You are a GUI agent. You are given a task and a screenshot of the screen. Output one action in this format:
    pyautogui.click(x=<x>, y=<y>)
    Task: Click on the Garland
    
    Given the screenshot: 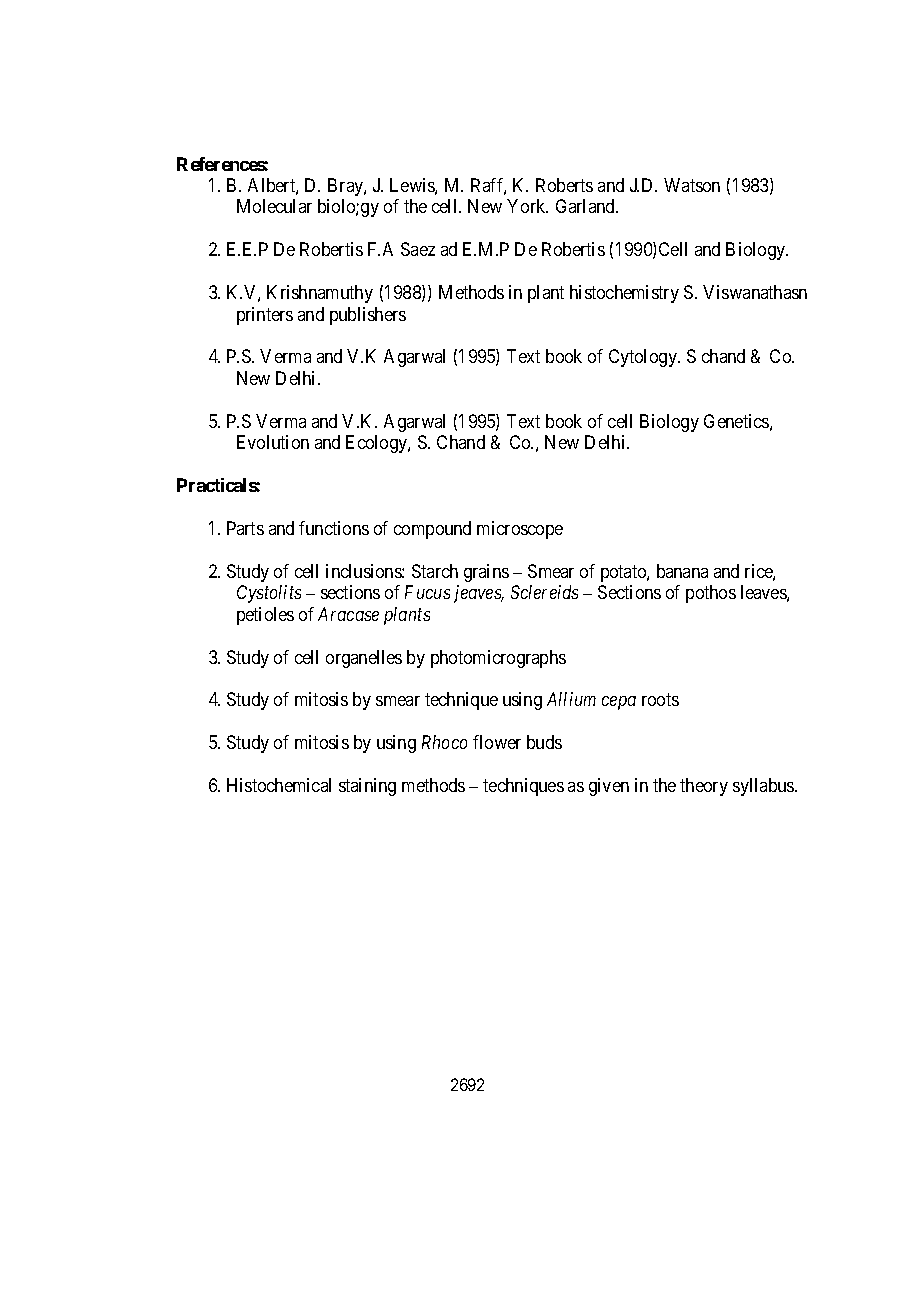 What is the action you would take?
    pyautogui.click(x=586, y=206)
